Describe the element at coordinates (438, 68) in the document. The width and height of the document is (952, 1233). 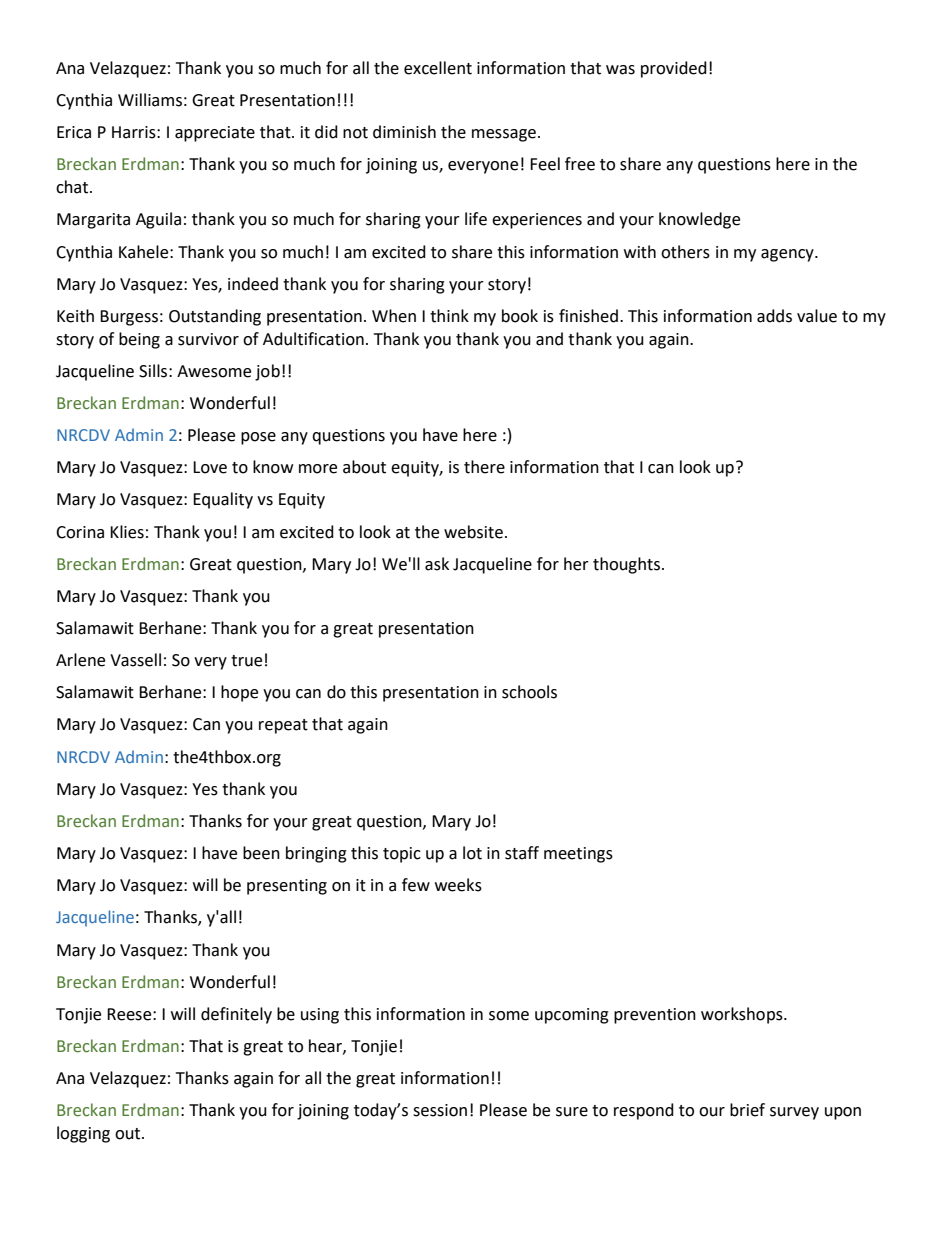
I see `excellent` at that location.
